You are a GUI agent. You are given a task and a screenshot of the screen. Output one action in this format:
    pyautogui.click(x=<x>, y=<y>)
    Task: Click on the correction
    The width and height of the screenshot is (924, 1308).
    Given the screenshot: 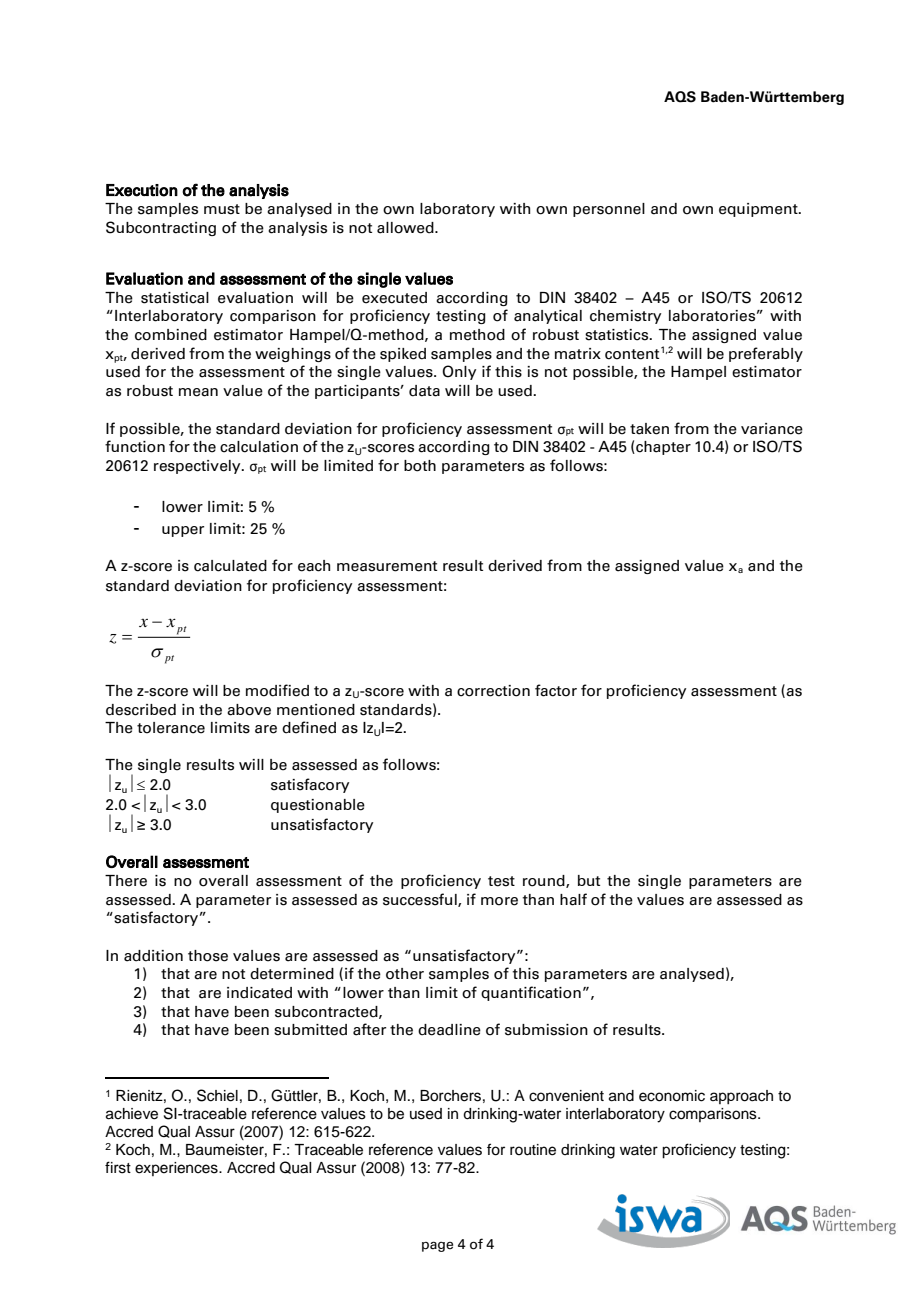 What is the action you would take?
    pyautogui.click(x=493, y=691)
